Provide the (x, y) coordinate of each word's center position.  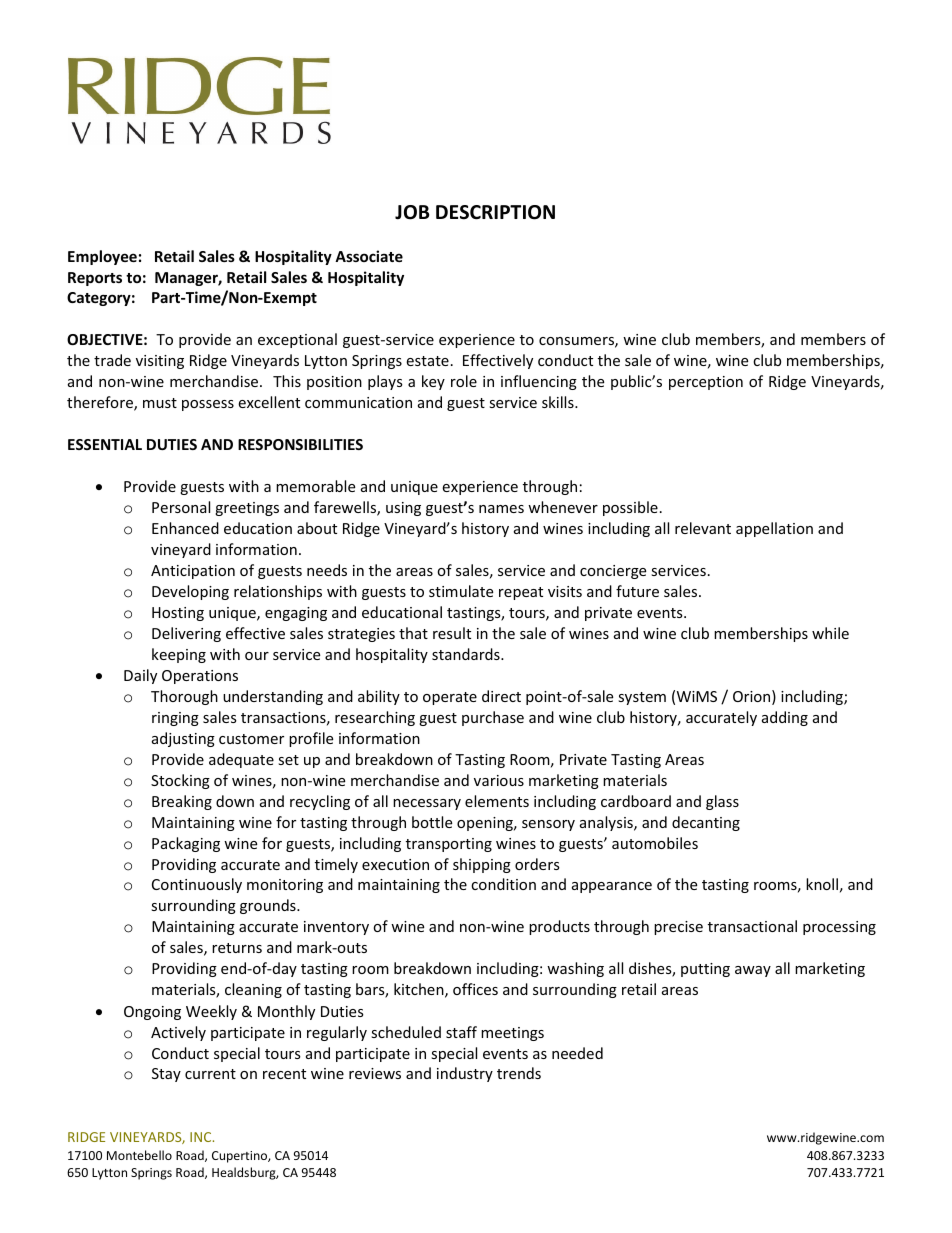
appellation (774, 529)
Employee (102, 257)
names (501, 509)
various (499, 780)
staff (461, 1032)
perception (706, 383)
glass (722, 802)
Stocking (180, 781)
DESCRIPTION (495, 212)
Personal (181, 507)
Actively (178, 1033)
